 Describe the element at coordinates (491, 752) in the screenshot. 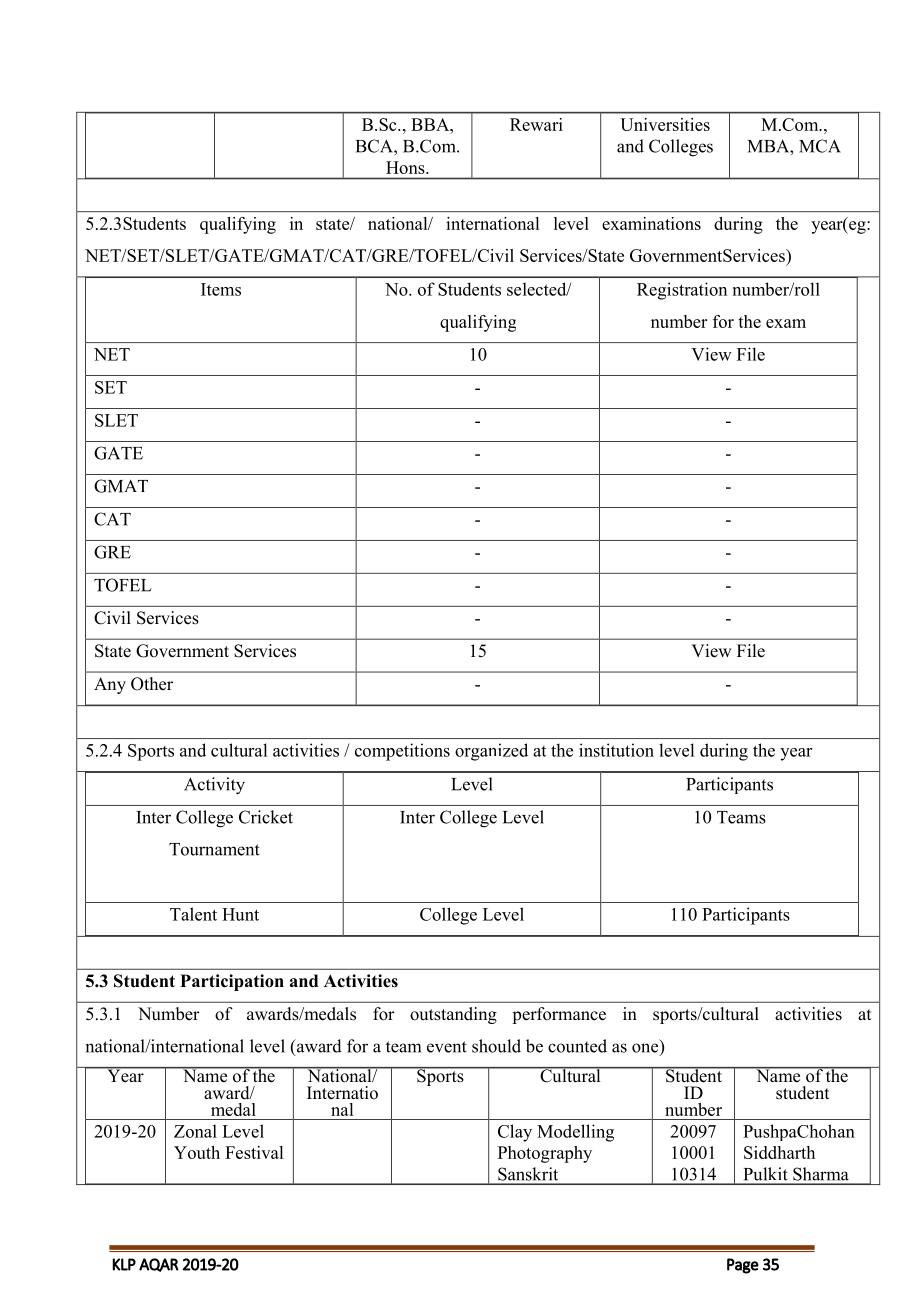

I see `organized` at that location.
